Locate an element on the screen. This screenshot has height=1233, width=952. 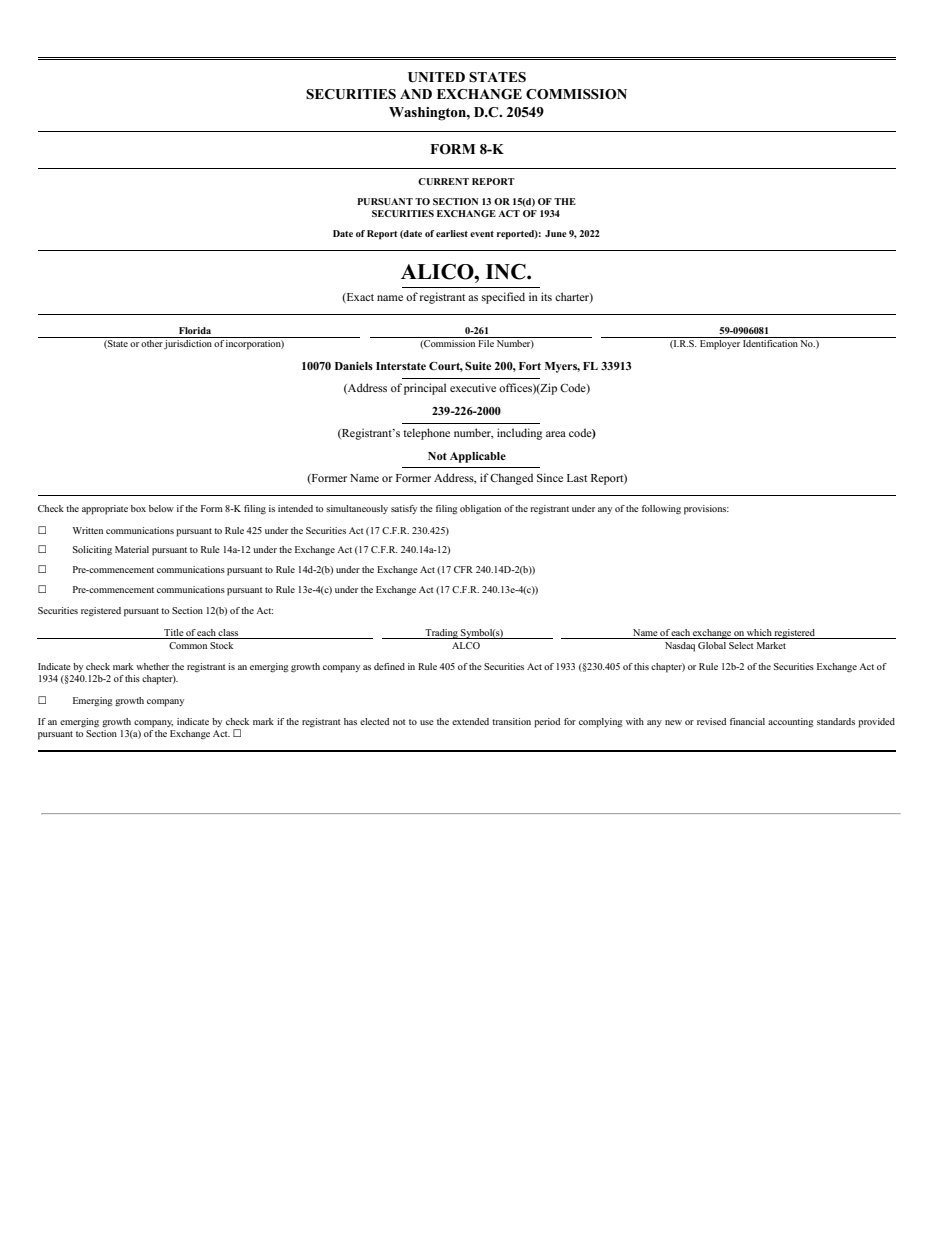
whether is located at coordinates (152, 666).
